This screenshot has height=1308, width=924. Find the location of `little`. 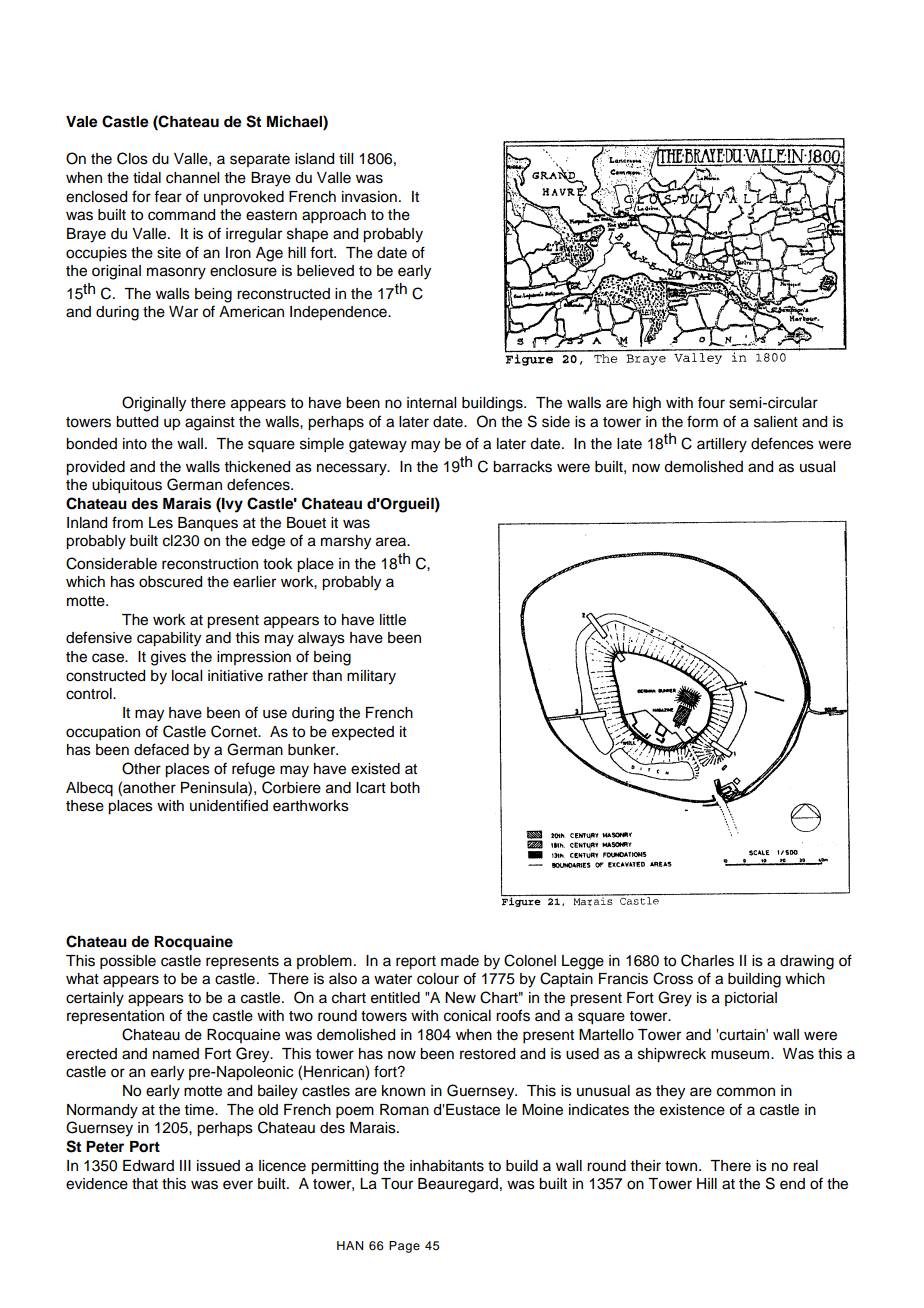

little is located at coordinates (393, 620).
